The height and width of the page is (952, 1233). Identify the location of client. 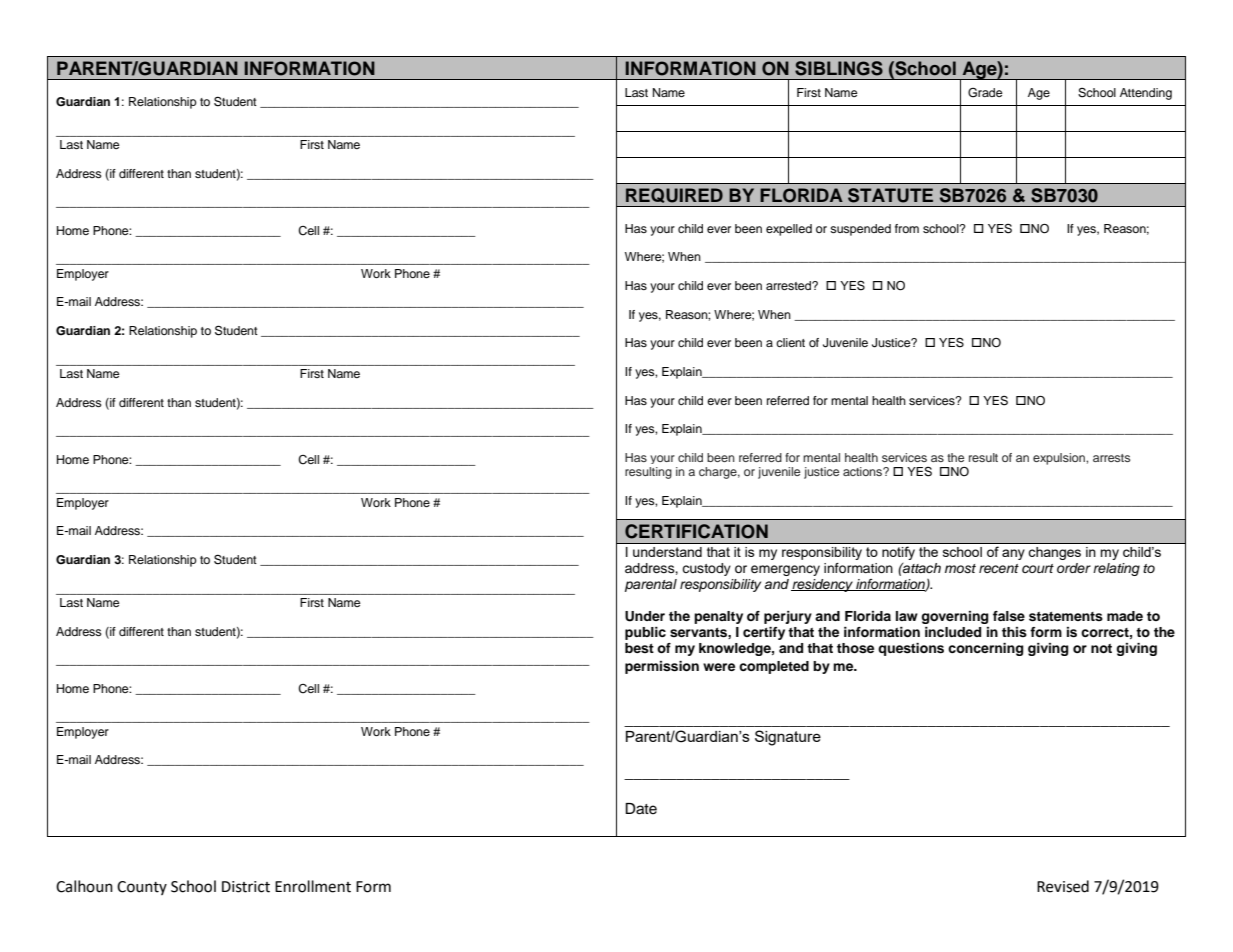
(790, 342).
